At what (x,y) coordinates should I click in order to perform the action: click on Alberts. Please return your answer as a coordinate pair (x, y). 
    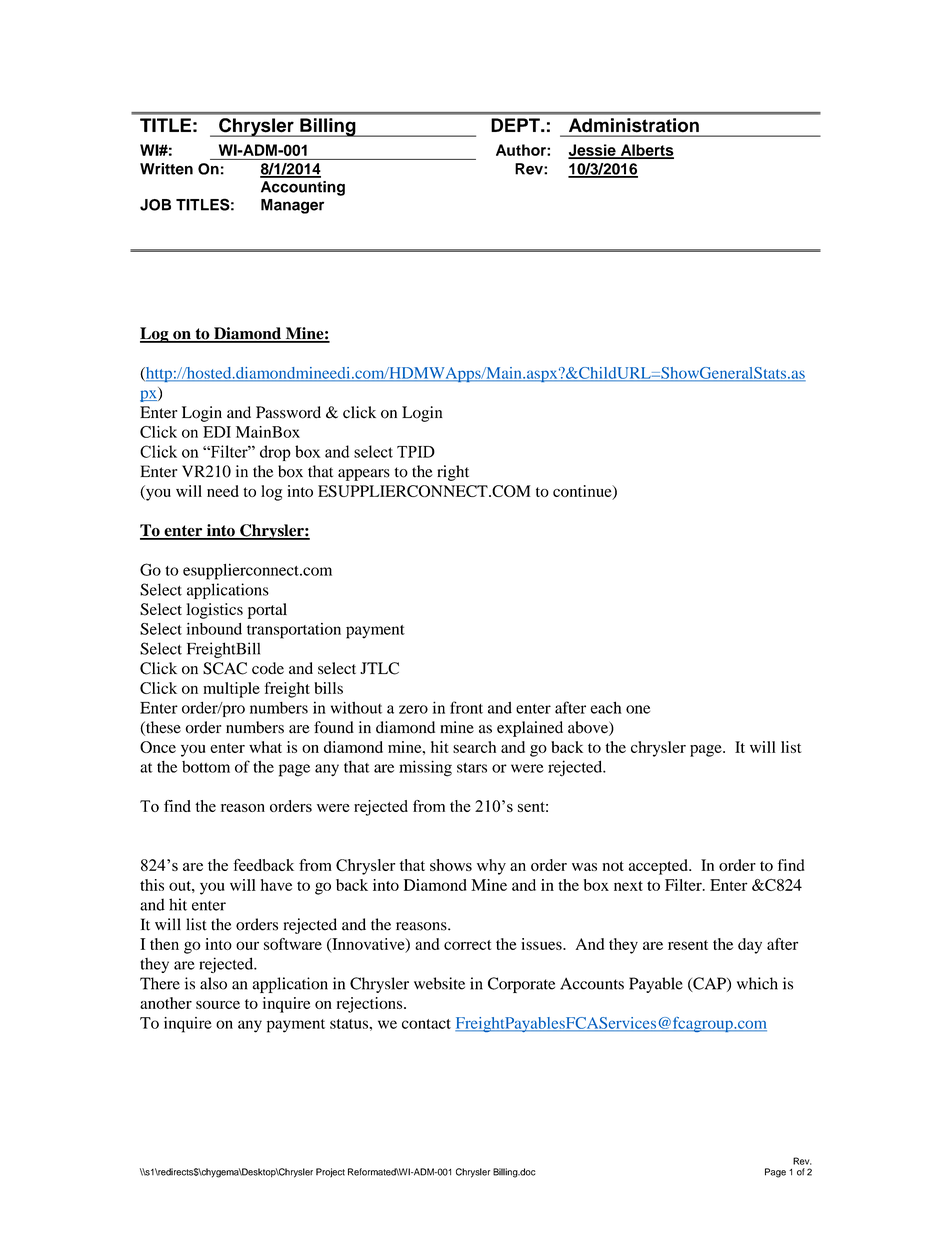
    Looking at the image, I should click on (646, 151).
